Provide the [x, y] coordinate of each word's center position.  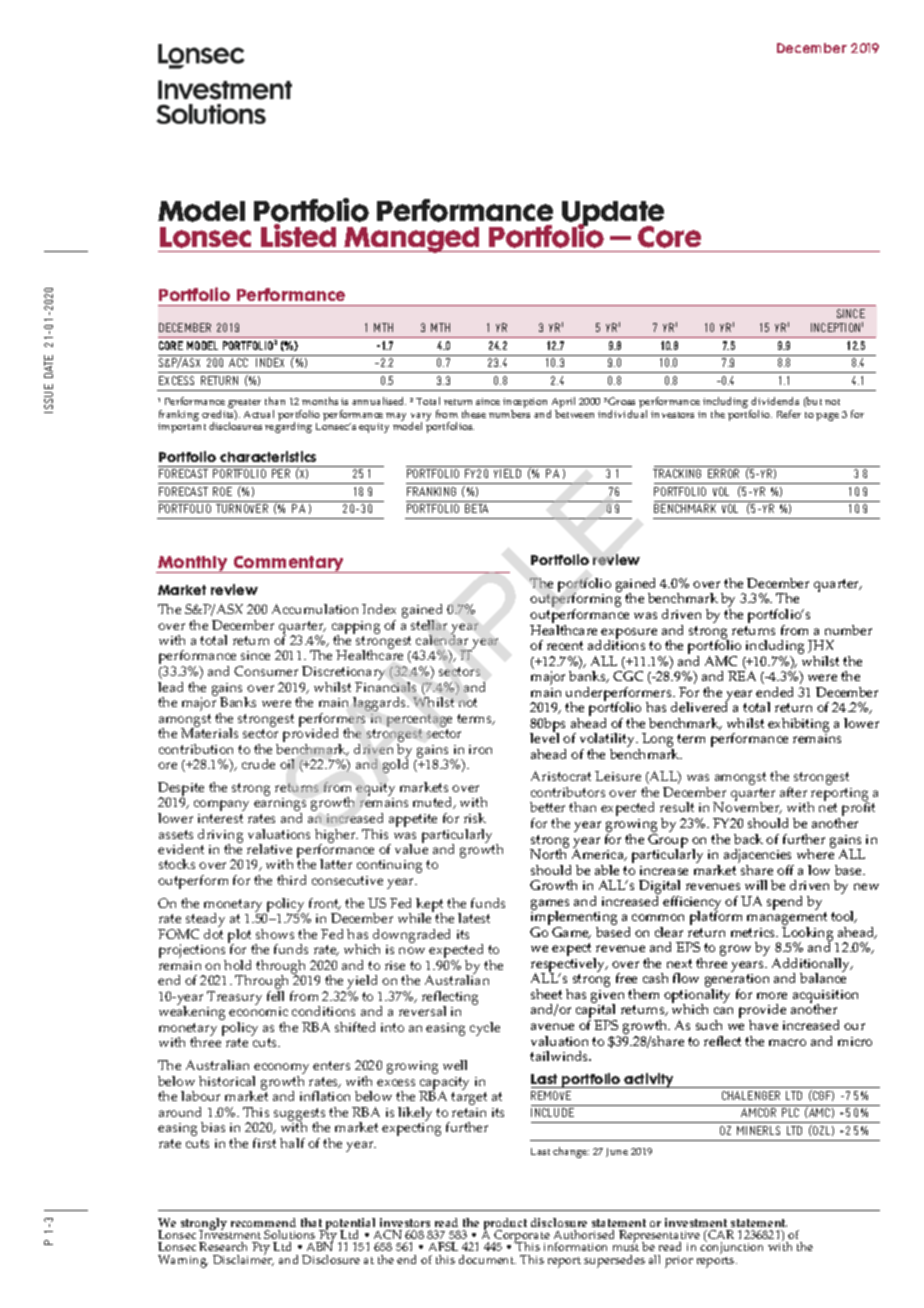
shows [275, 934]
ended [774, 692]
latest [474, 918]
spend [784, 903]
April [562, 404]
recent [565, 645]
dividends [775, 401]
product [505, 1225]
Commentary [289, 564]
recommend [263, 1222]
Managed [413, 240]
